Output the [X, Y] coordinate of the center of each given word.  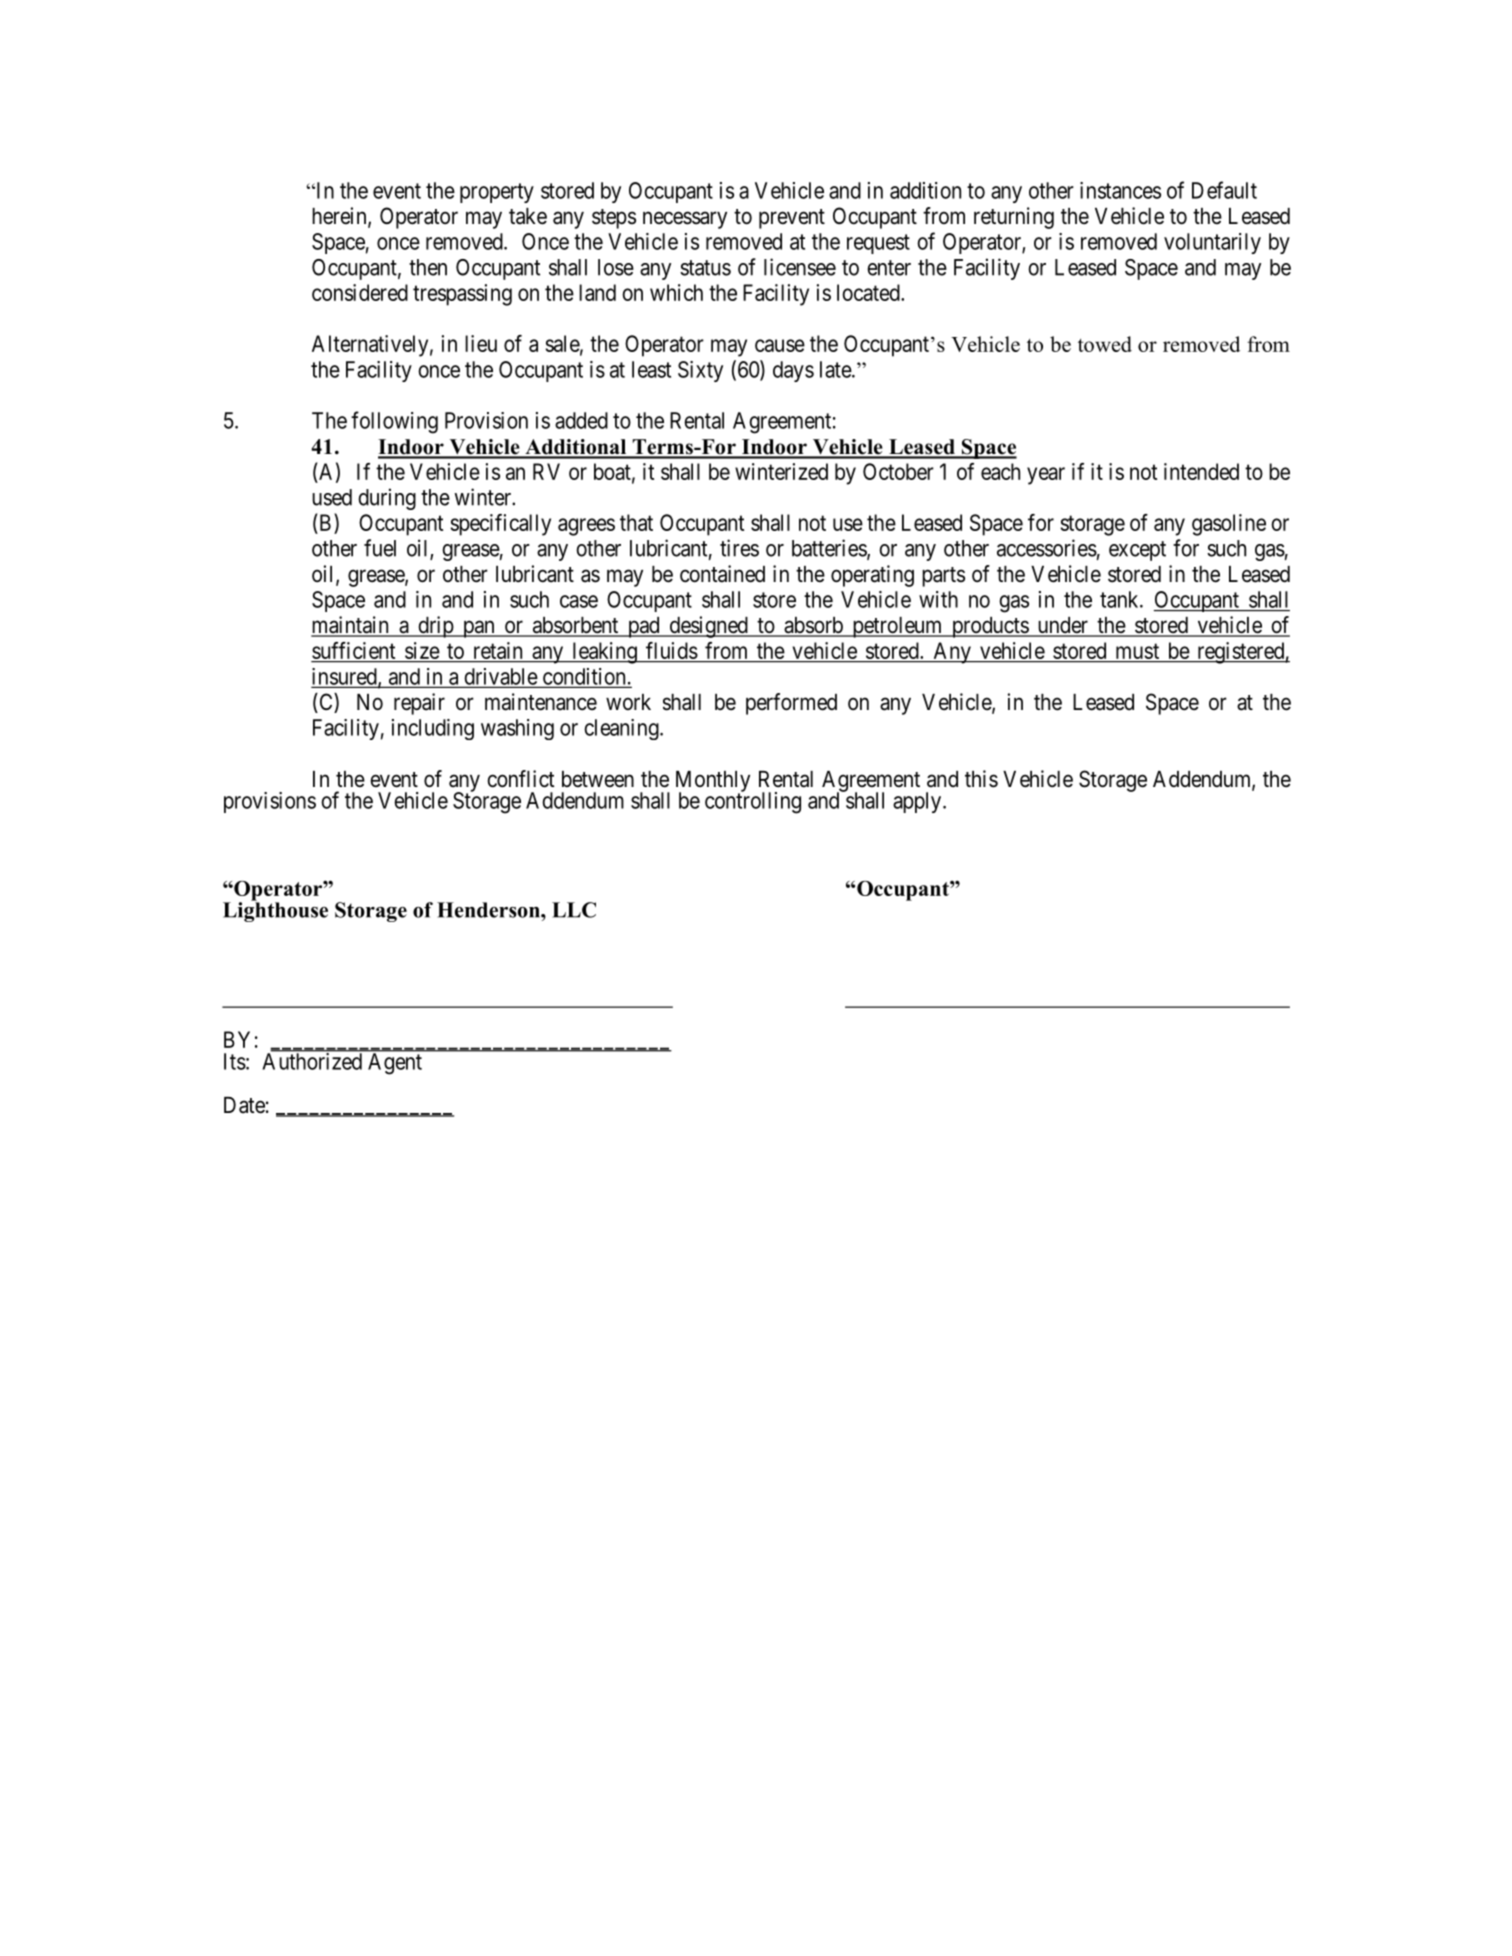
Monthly [713, 782]
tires [739, 548]
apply [918, 802]
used [332, 497]
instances [1120, 190]
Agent [395, 1063]
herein [340, 217]
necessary [685, 220]
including [433, 729]
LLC [574, 910]
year [1046, 476]
